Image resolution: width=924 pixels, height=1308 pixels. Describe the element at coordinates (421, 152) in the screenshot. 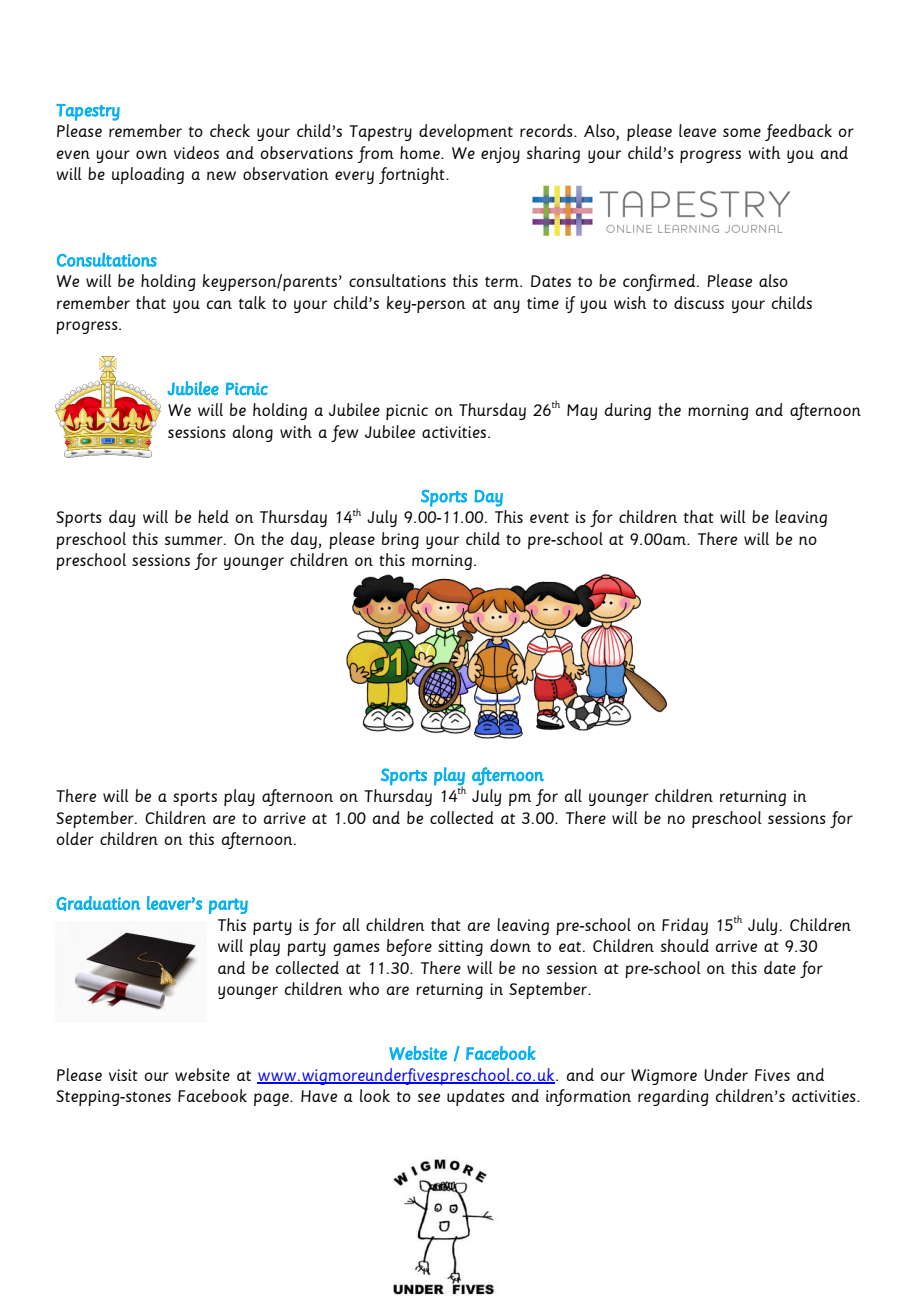

I see `home` at that location.
